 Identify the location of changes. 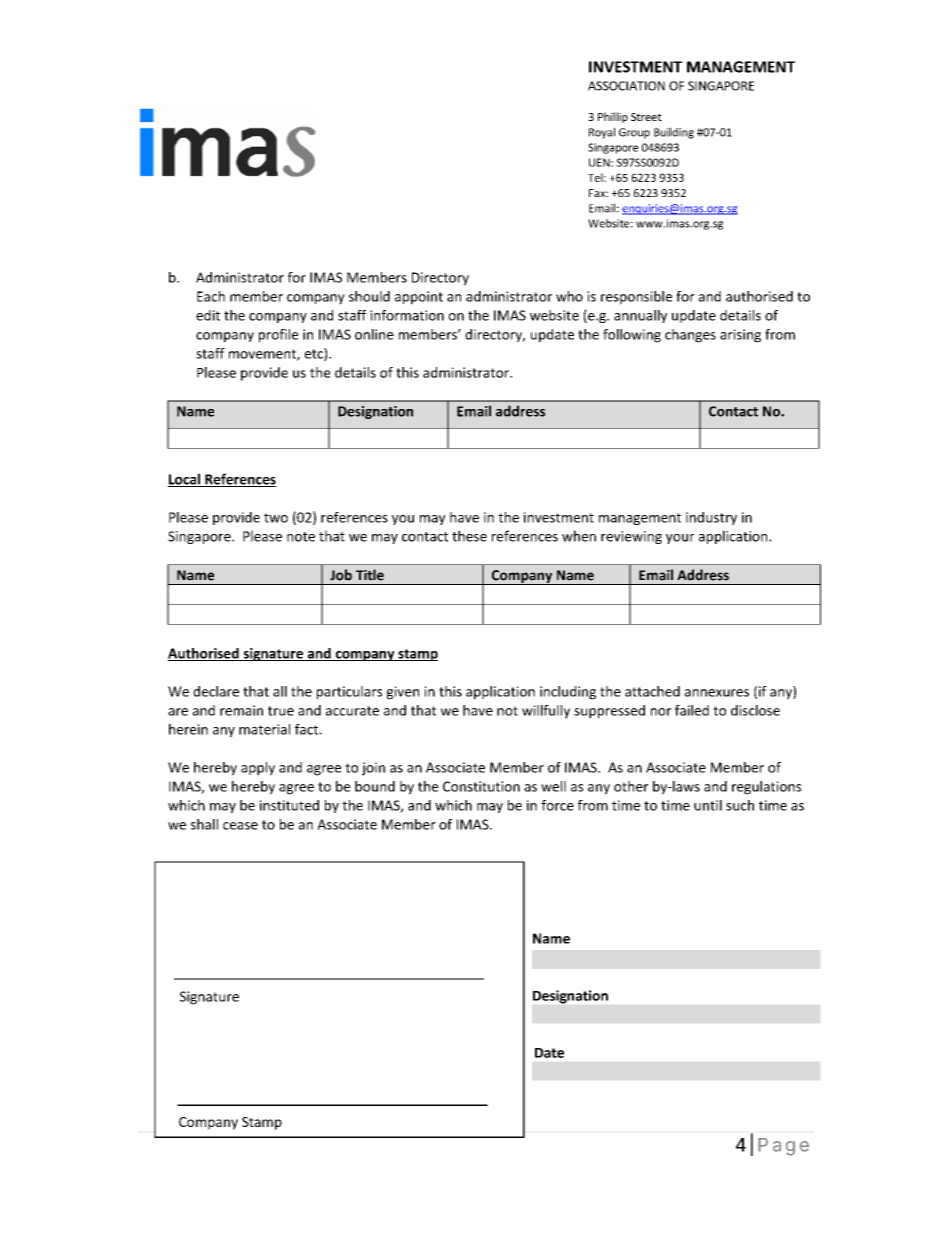
(690, 336).
